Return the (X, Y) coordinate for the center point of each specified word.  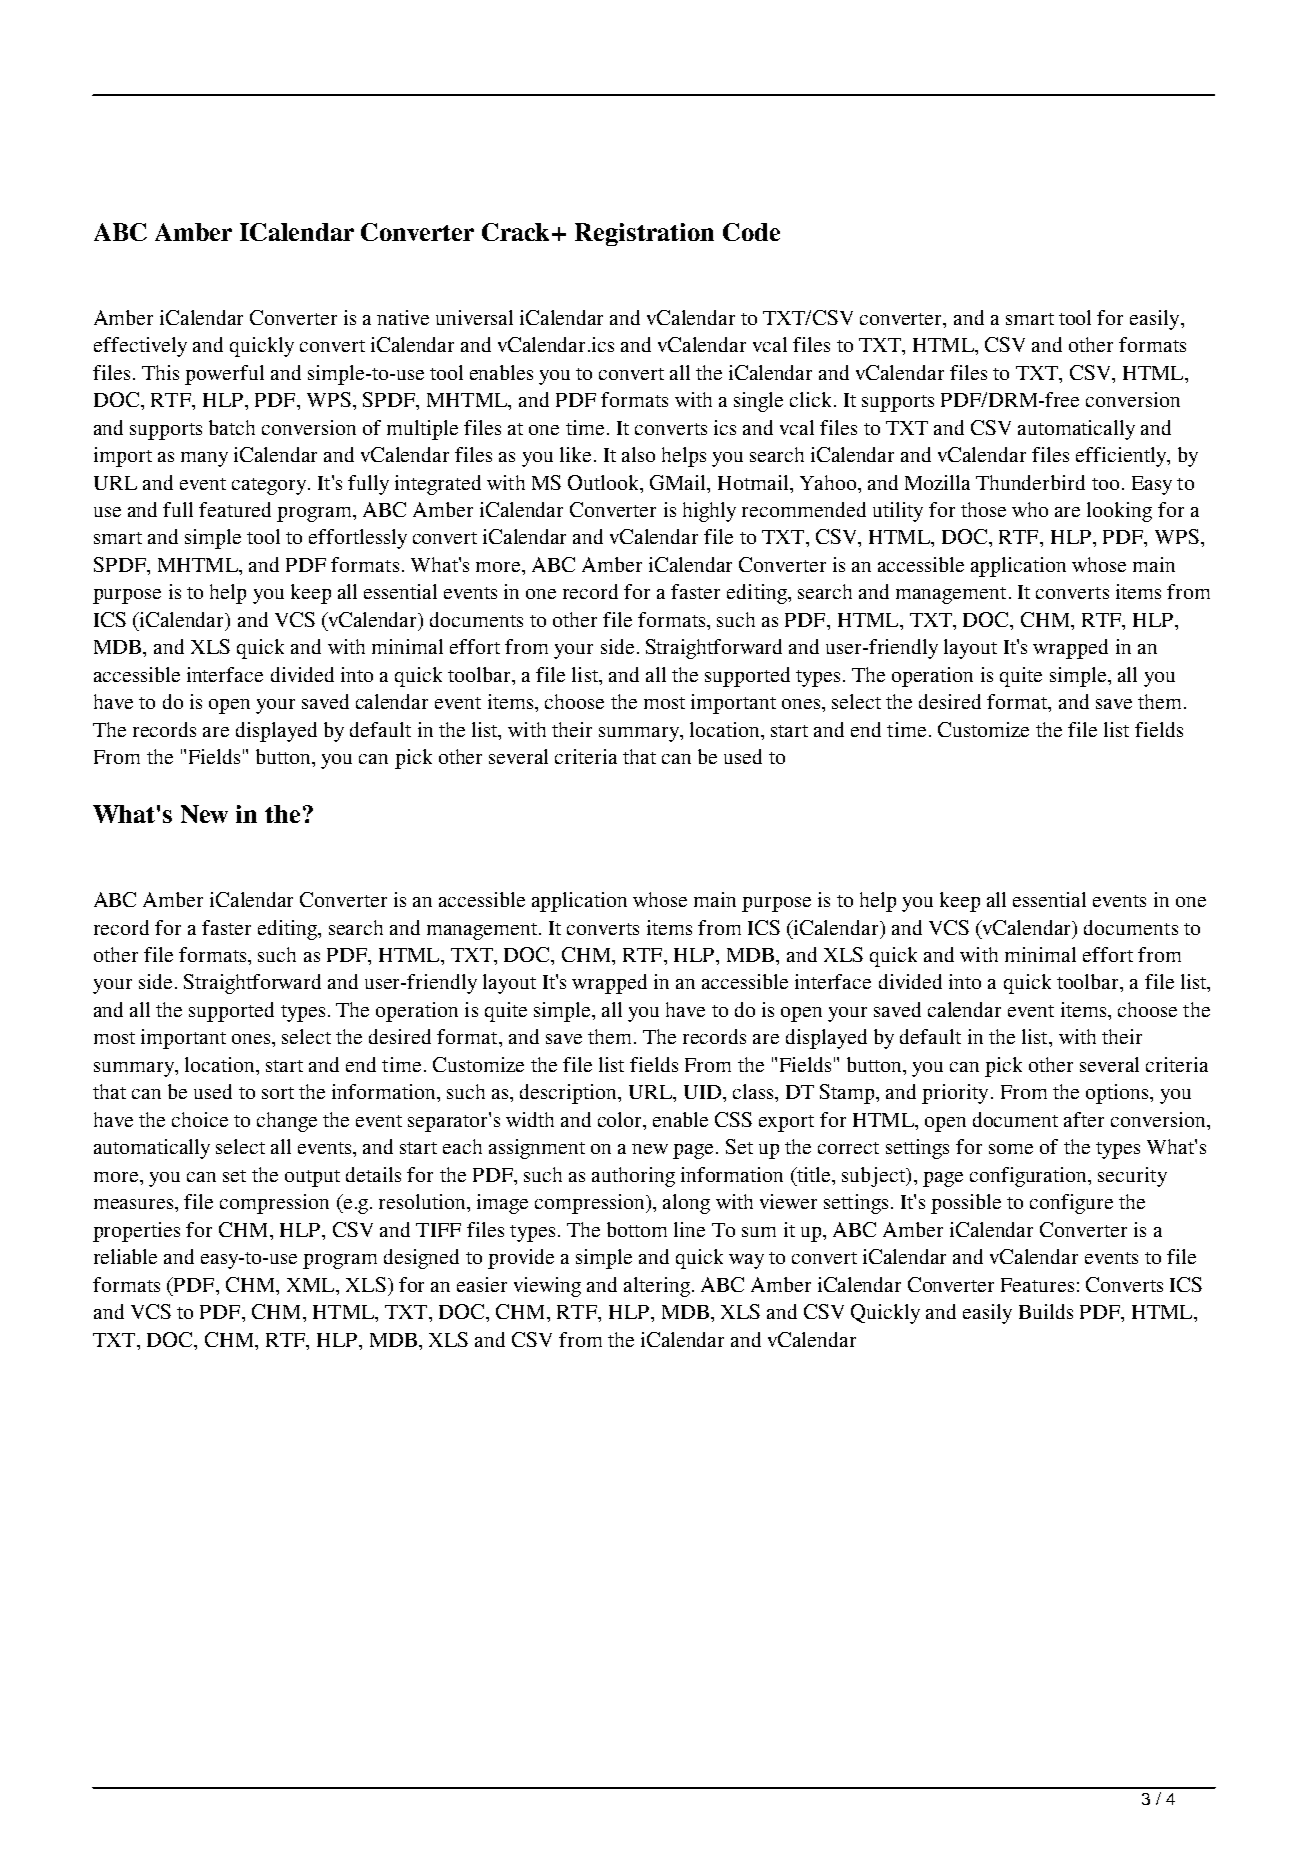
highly (709, 512)
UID (704, 1092)
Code (751, 232)
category (269, 486)
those (983, 509)
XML (312, 1285)
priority (955, 1094)
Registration (644, 234)
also (638, 454)
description (570, 1094)
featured (235, 509)
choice (200, 1119)
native (403, 317)
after (1084, 1119)
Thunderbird (1030, 482)
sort (278, 1093)
